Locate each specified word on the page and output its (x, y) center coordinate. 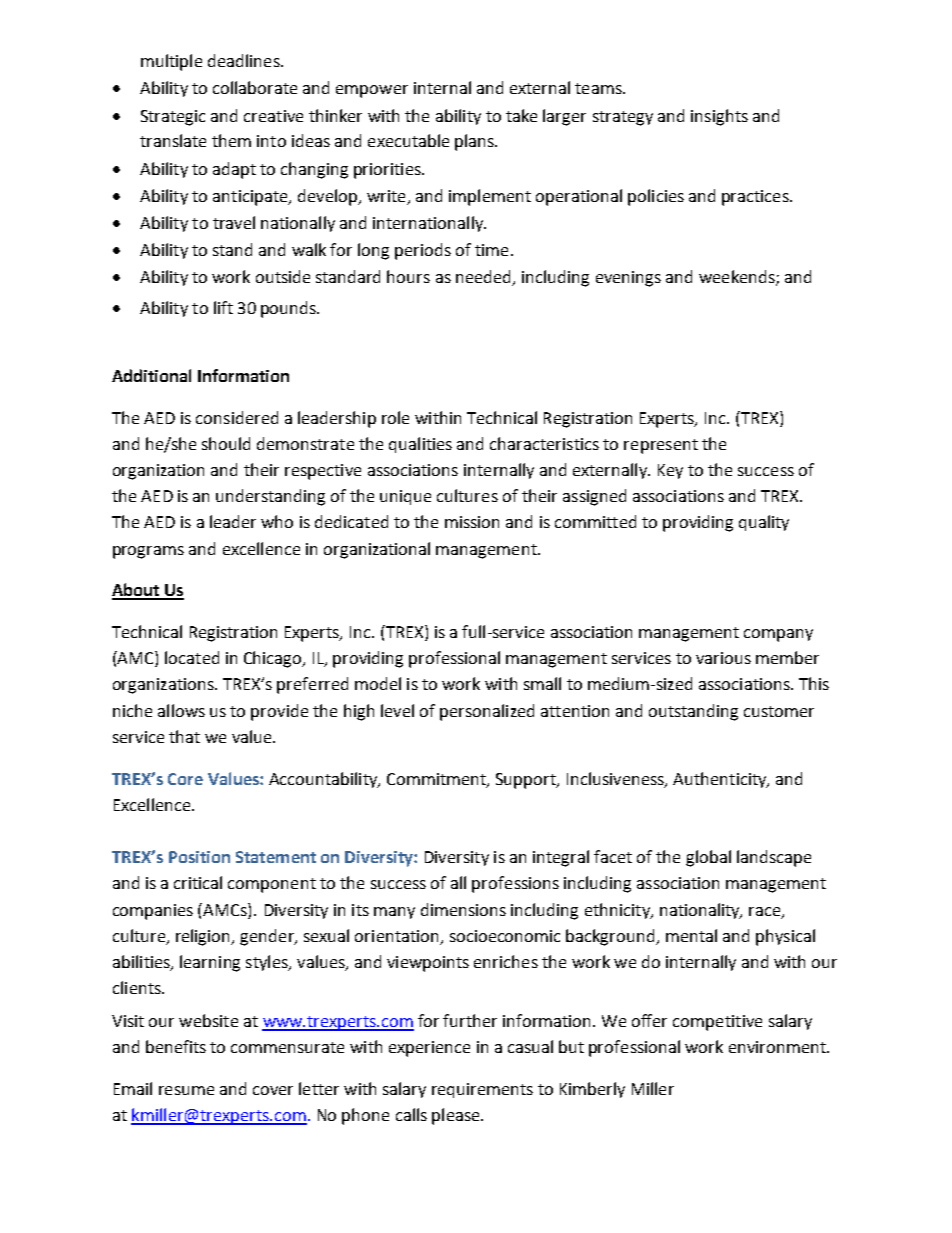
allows (181, 710)
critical (198, 882)
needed (485, 278)
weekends (738, 278)
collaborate (255, 87)
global (708, 858)
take (521, 115)
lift (223, 307)
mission (472, 522)
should (226, 443)
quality (764, 523)
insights (719, 117)
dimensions (463, 909)
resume (186, 1090)
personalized (487, 712)
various (723, 658)
